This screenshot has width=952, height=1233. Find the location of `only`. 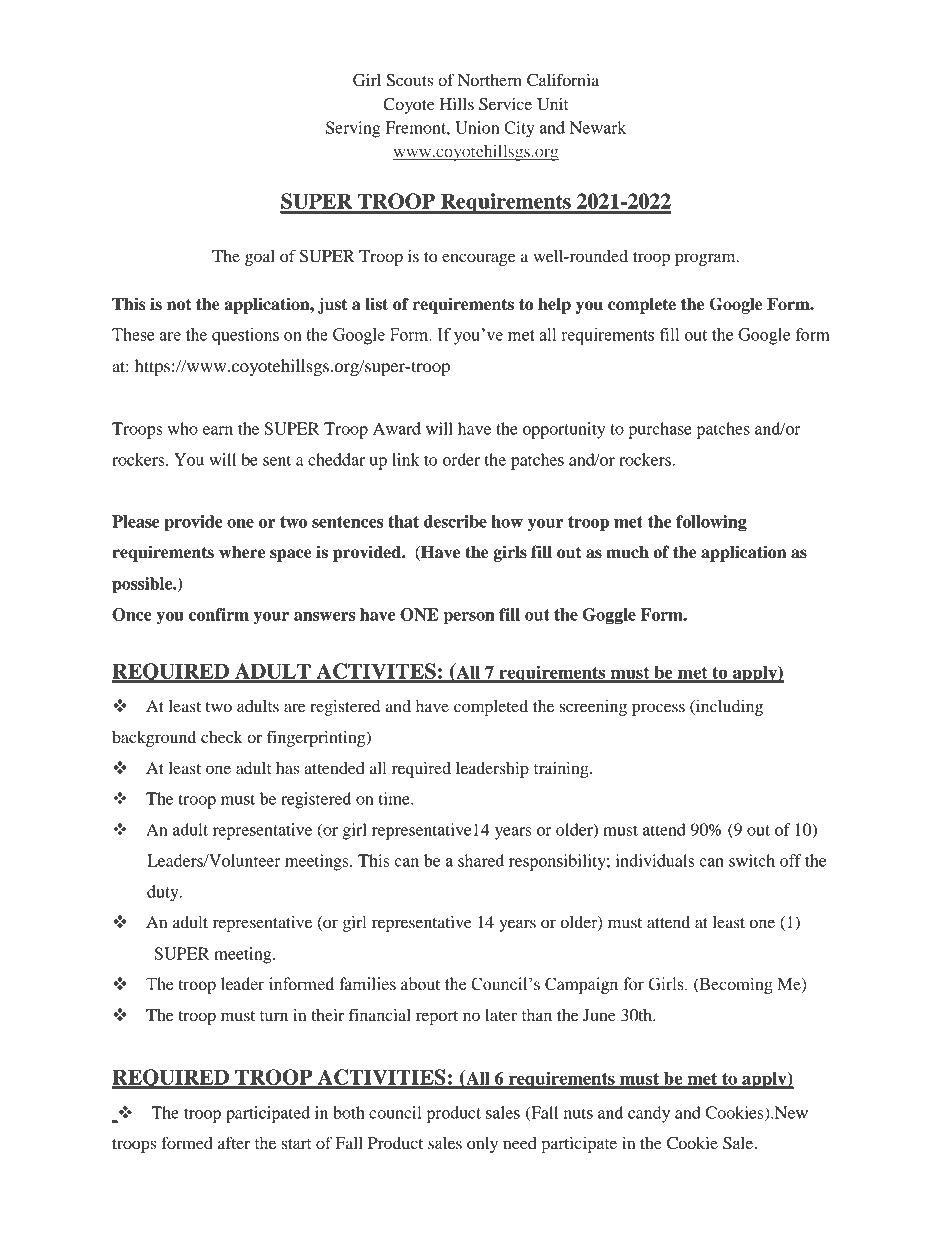

only is located at coordinates (482, 1145).
